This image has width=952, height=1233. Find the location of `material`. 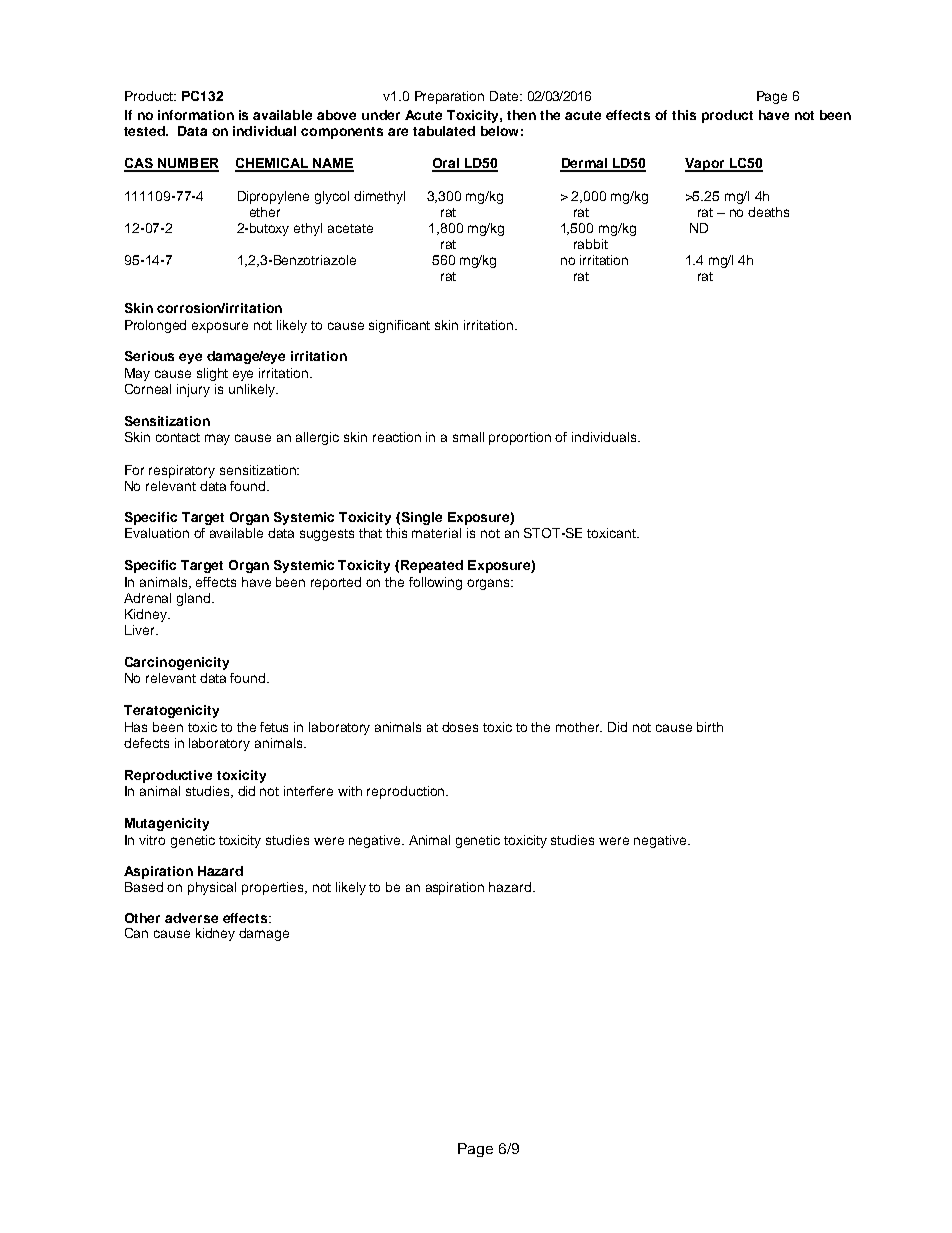

material is located at coordinates (436, 533).
